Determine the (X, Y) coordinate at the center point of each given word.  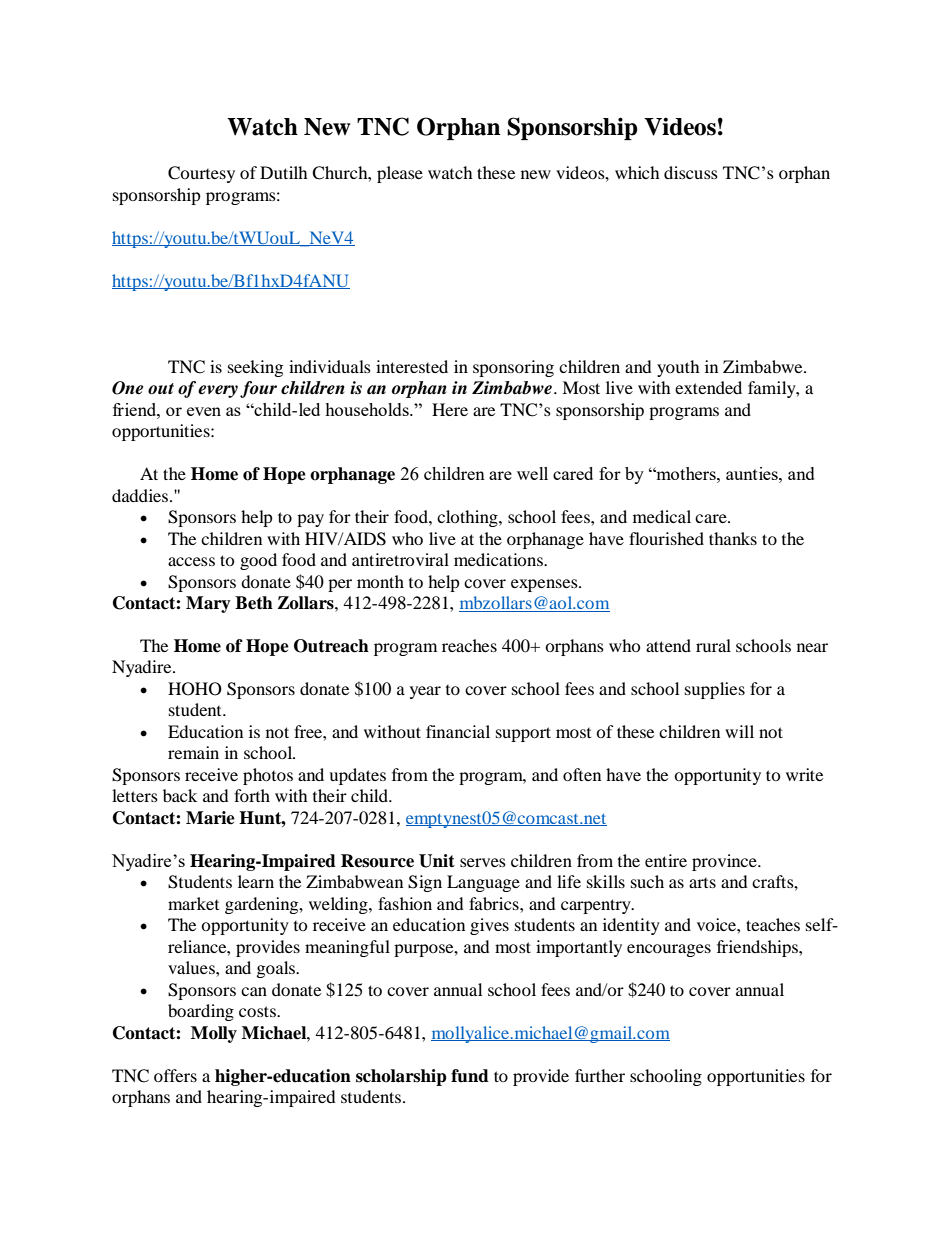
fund (470, 1076)
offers (175, 1075)
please (400, 174)
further (600, 1075)
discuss (691, 172)
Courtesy (201, 174)
